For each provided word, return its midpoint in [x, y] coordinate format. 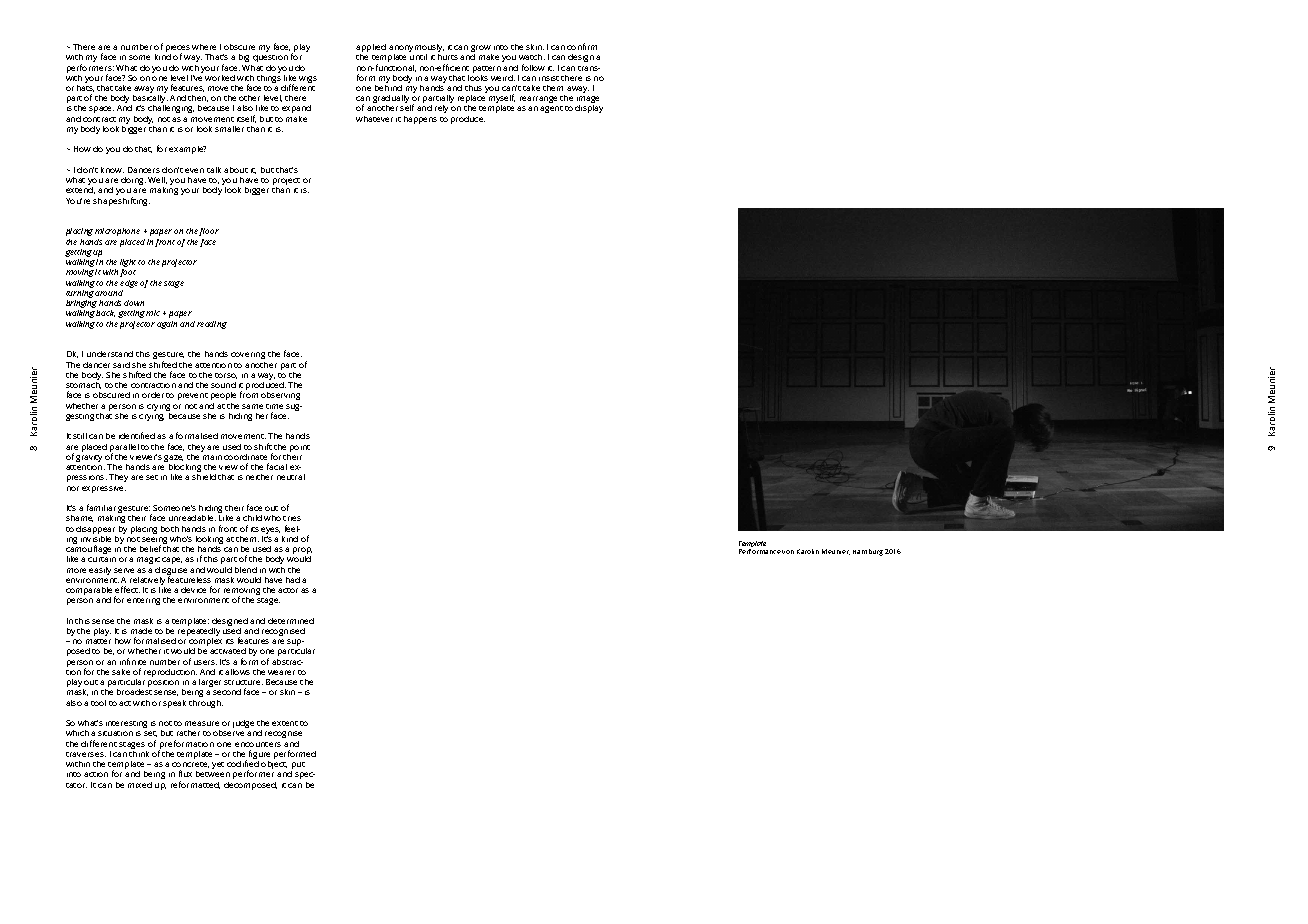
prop [302, 552]
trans [589, 68]
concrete [190, 765]
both [170, 529]
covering [248, 355]
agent [551, 109]
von [788, 552]
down [134, 303]
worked [220, 78]
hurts [448, 57]
